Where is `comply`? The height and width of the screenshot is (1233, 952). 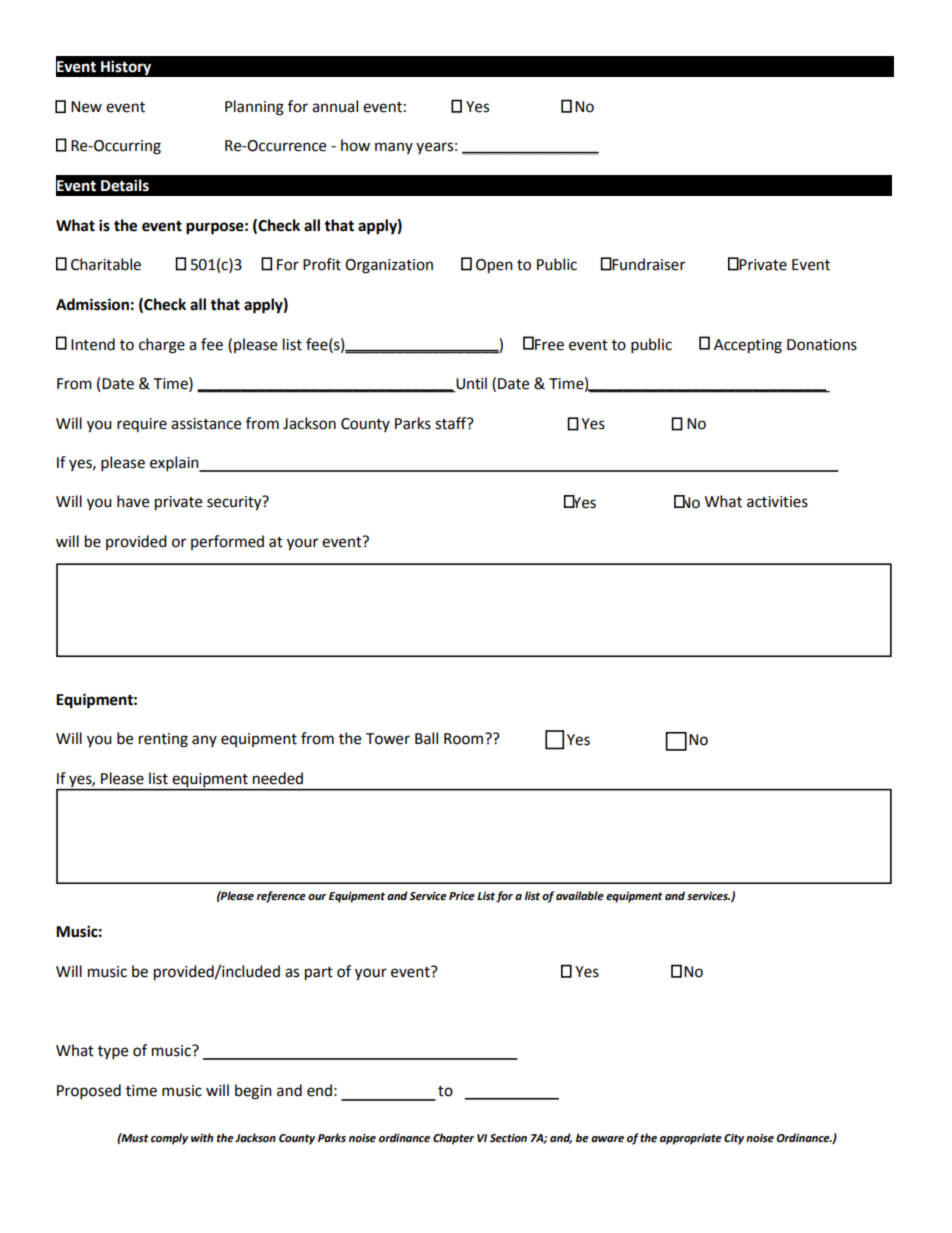
comply is located at coordinates (169, 1139).
